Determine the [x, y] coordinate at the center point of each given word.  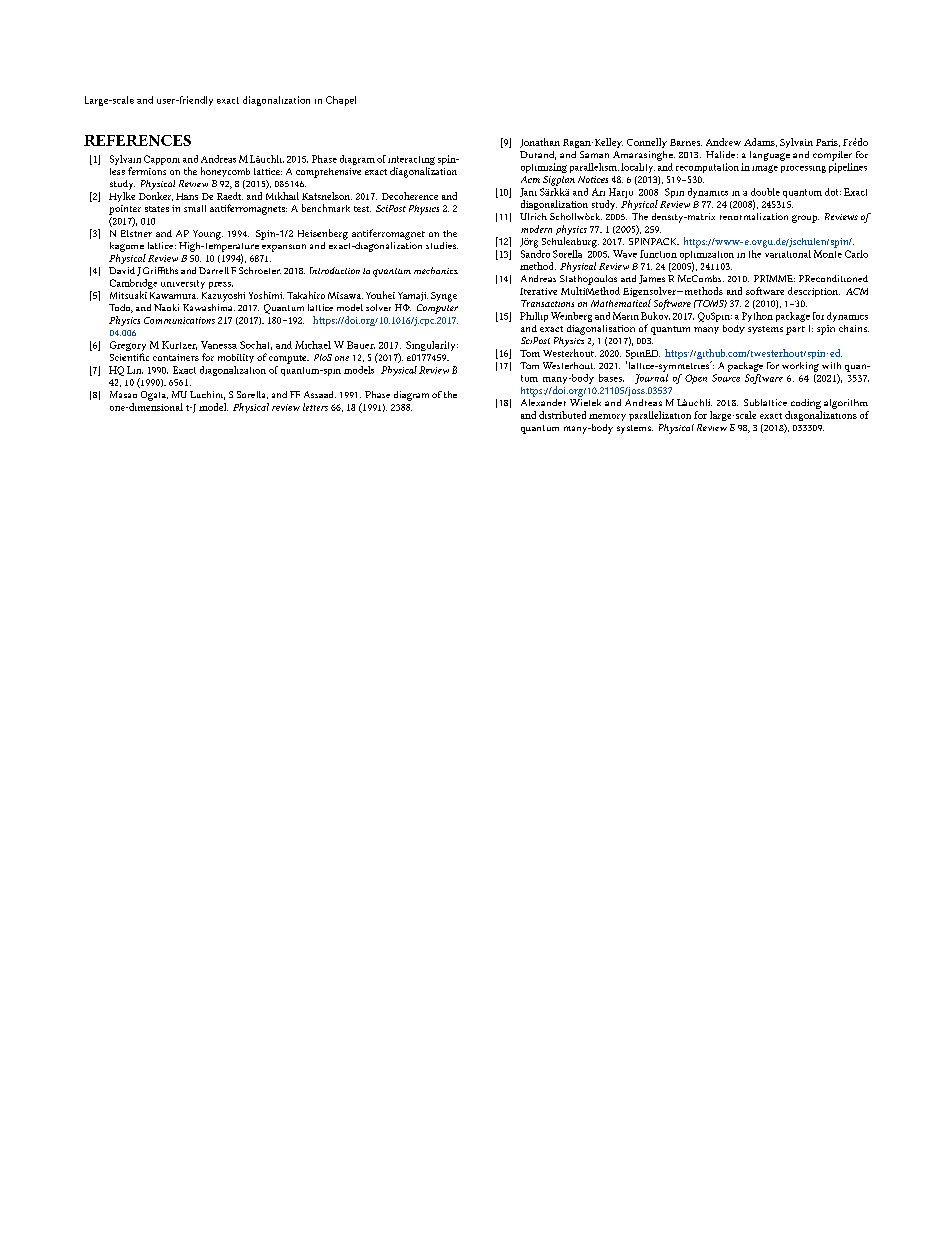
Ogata [154, 396]
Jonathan [540, 143]
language [770, 156]
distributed [562, 415]
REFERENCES [137, 140]
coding [806, 404]
